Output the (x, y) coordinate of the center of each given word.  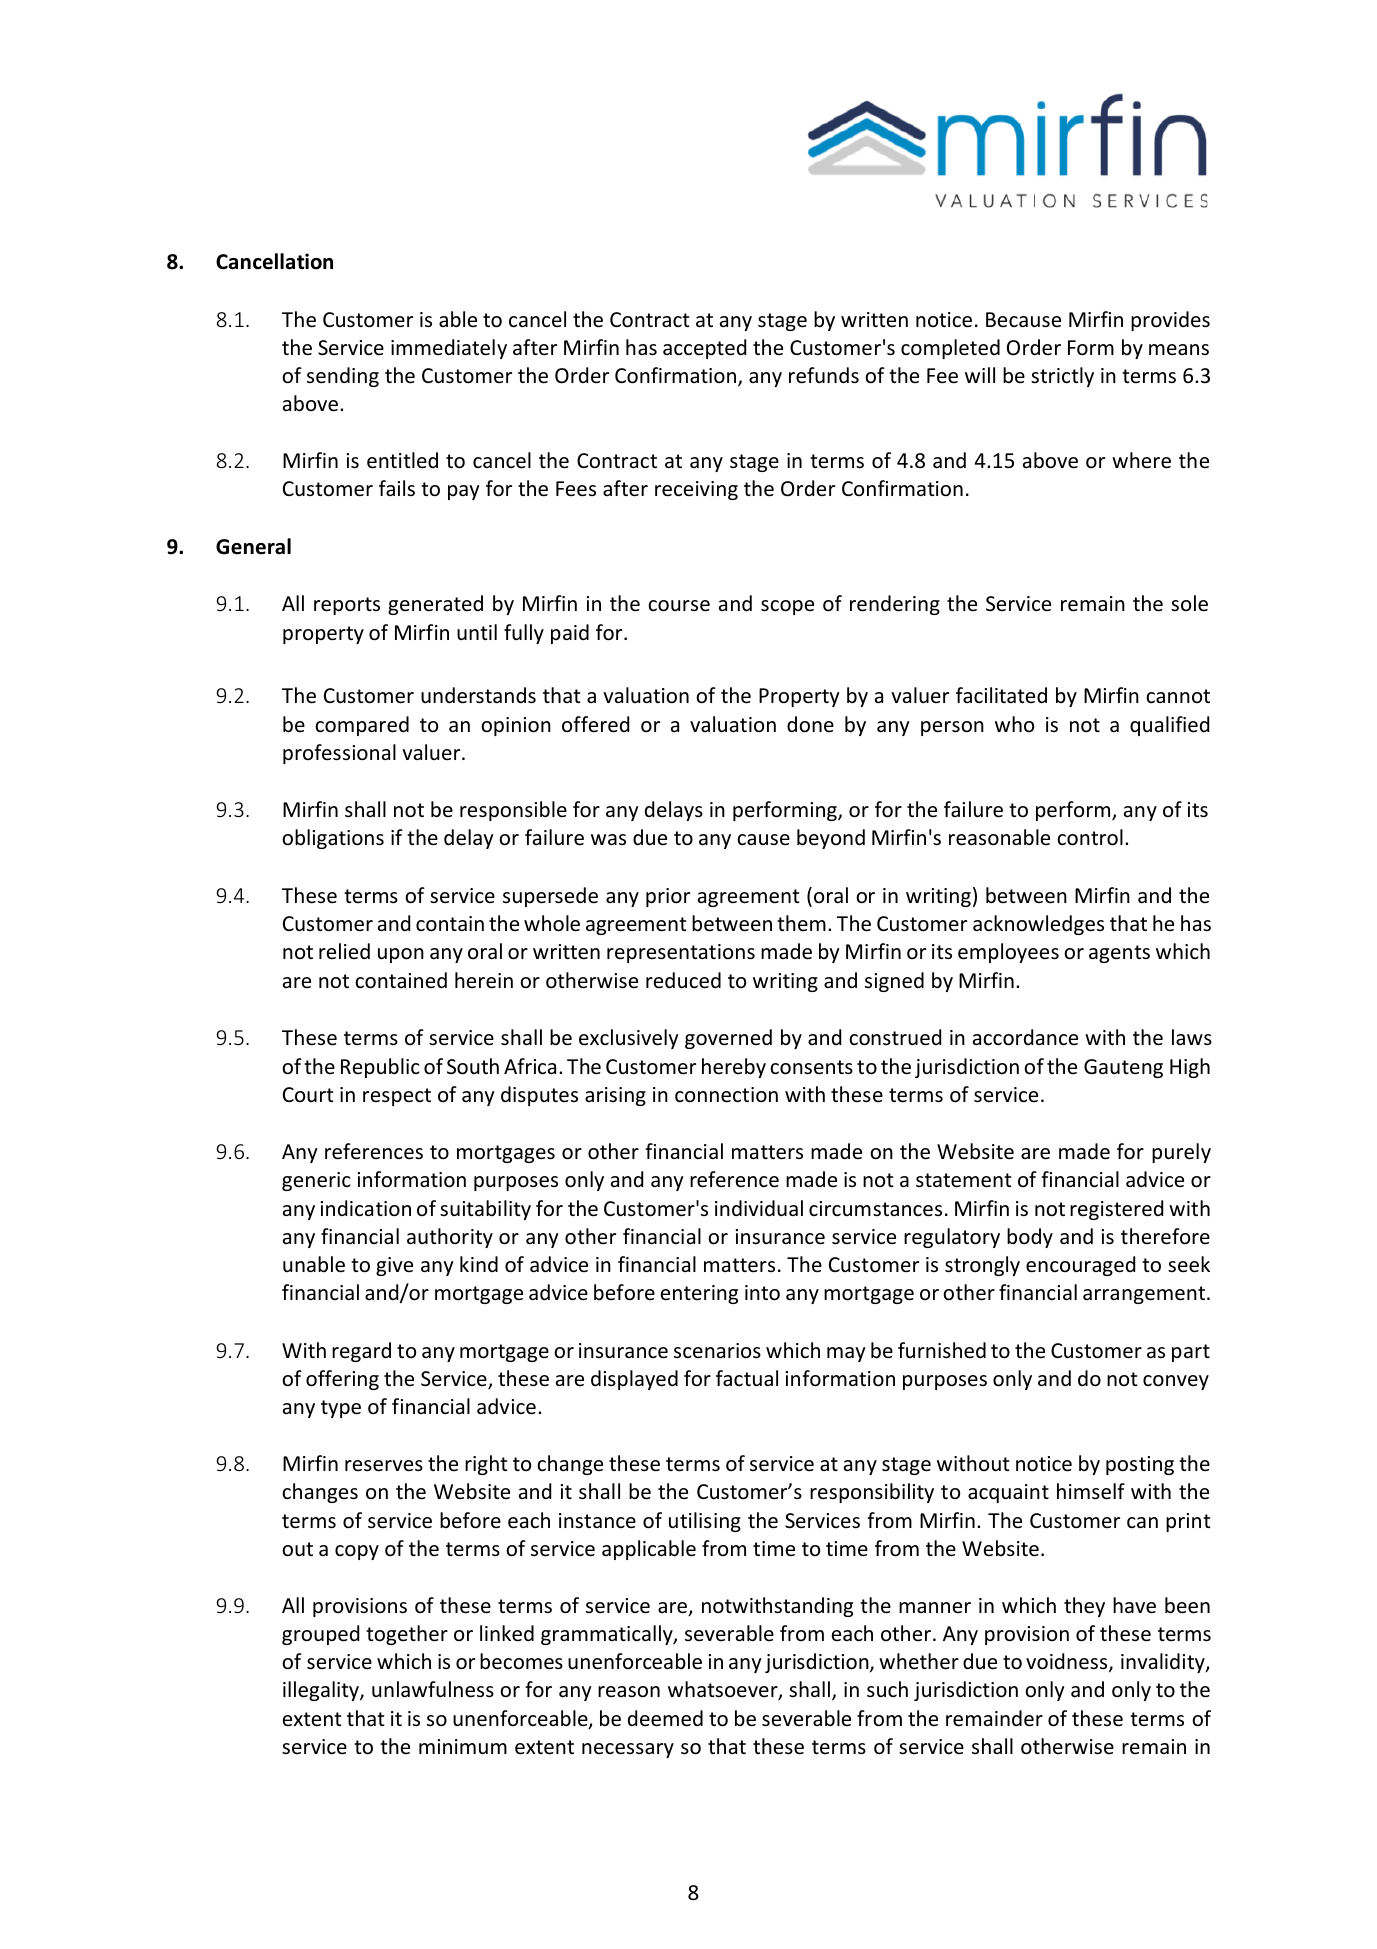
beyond (831, 839)
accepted (704, 349)
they (1084, 1607)
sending (343, 377)
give (394, 1266)
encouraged (1080, 1266)
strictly (1062, 377)
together (407, 1635)
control (1090, 837)
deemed (665, 1718)
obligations (333, 839)
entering (699, 1294)
